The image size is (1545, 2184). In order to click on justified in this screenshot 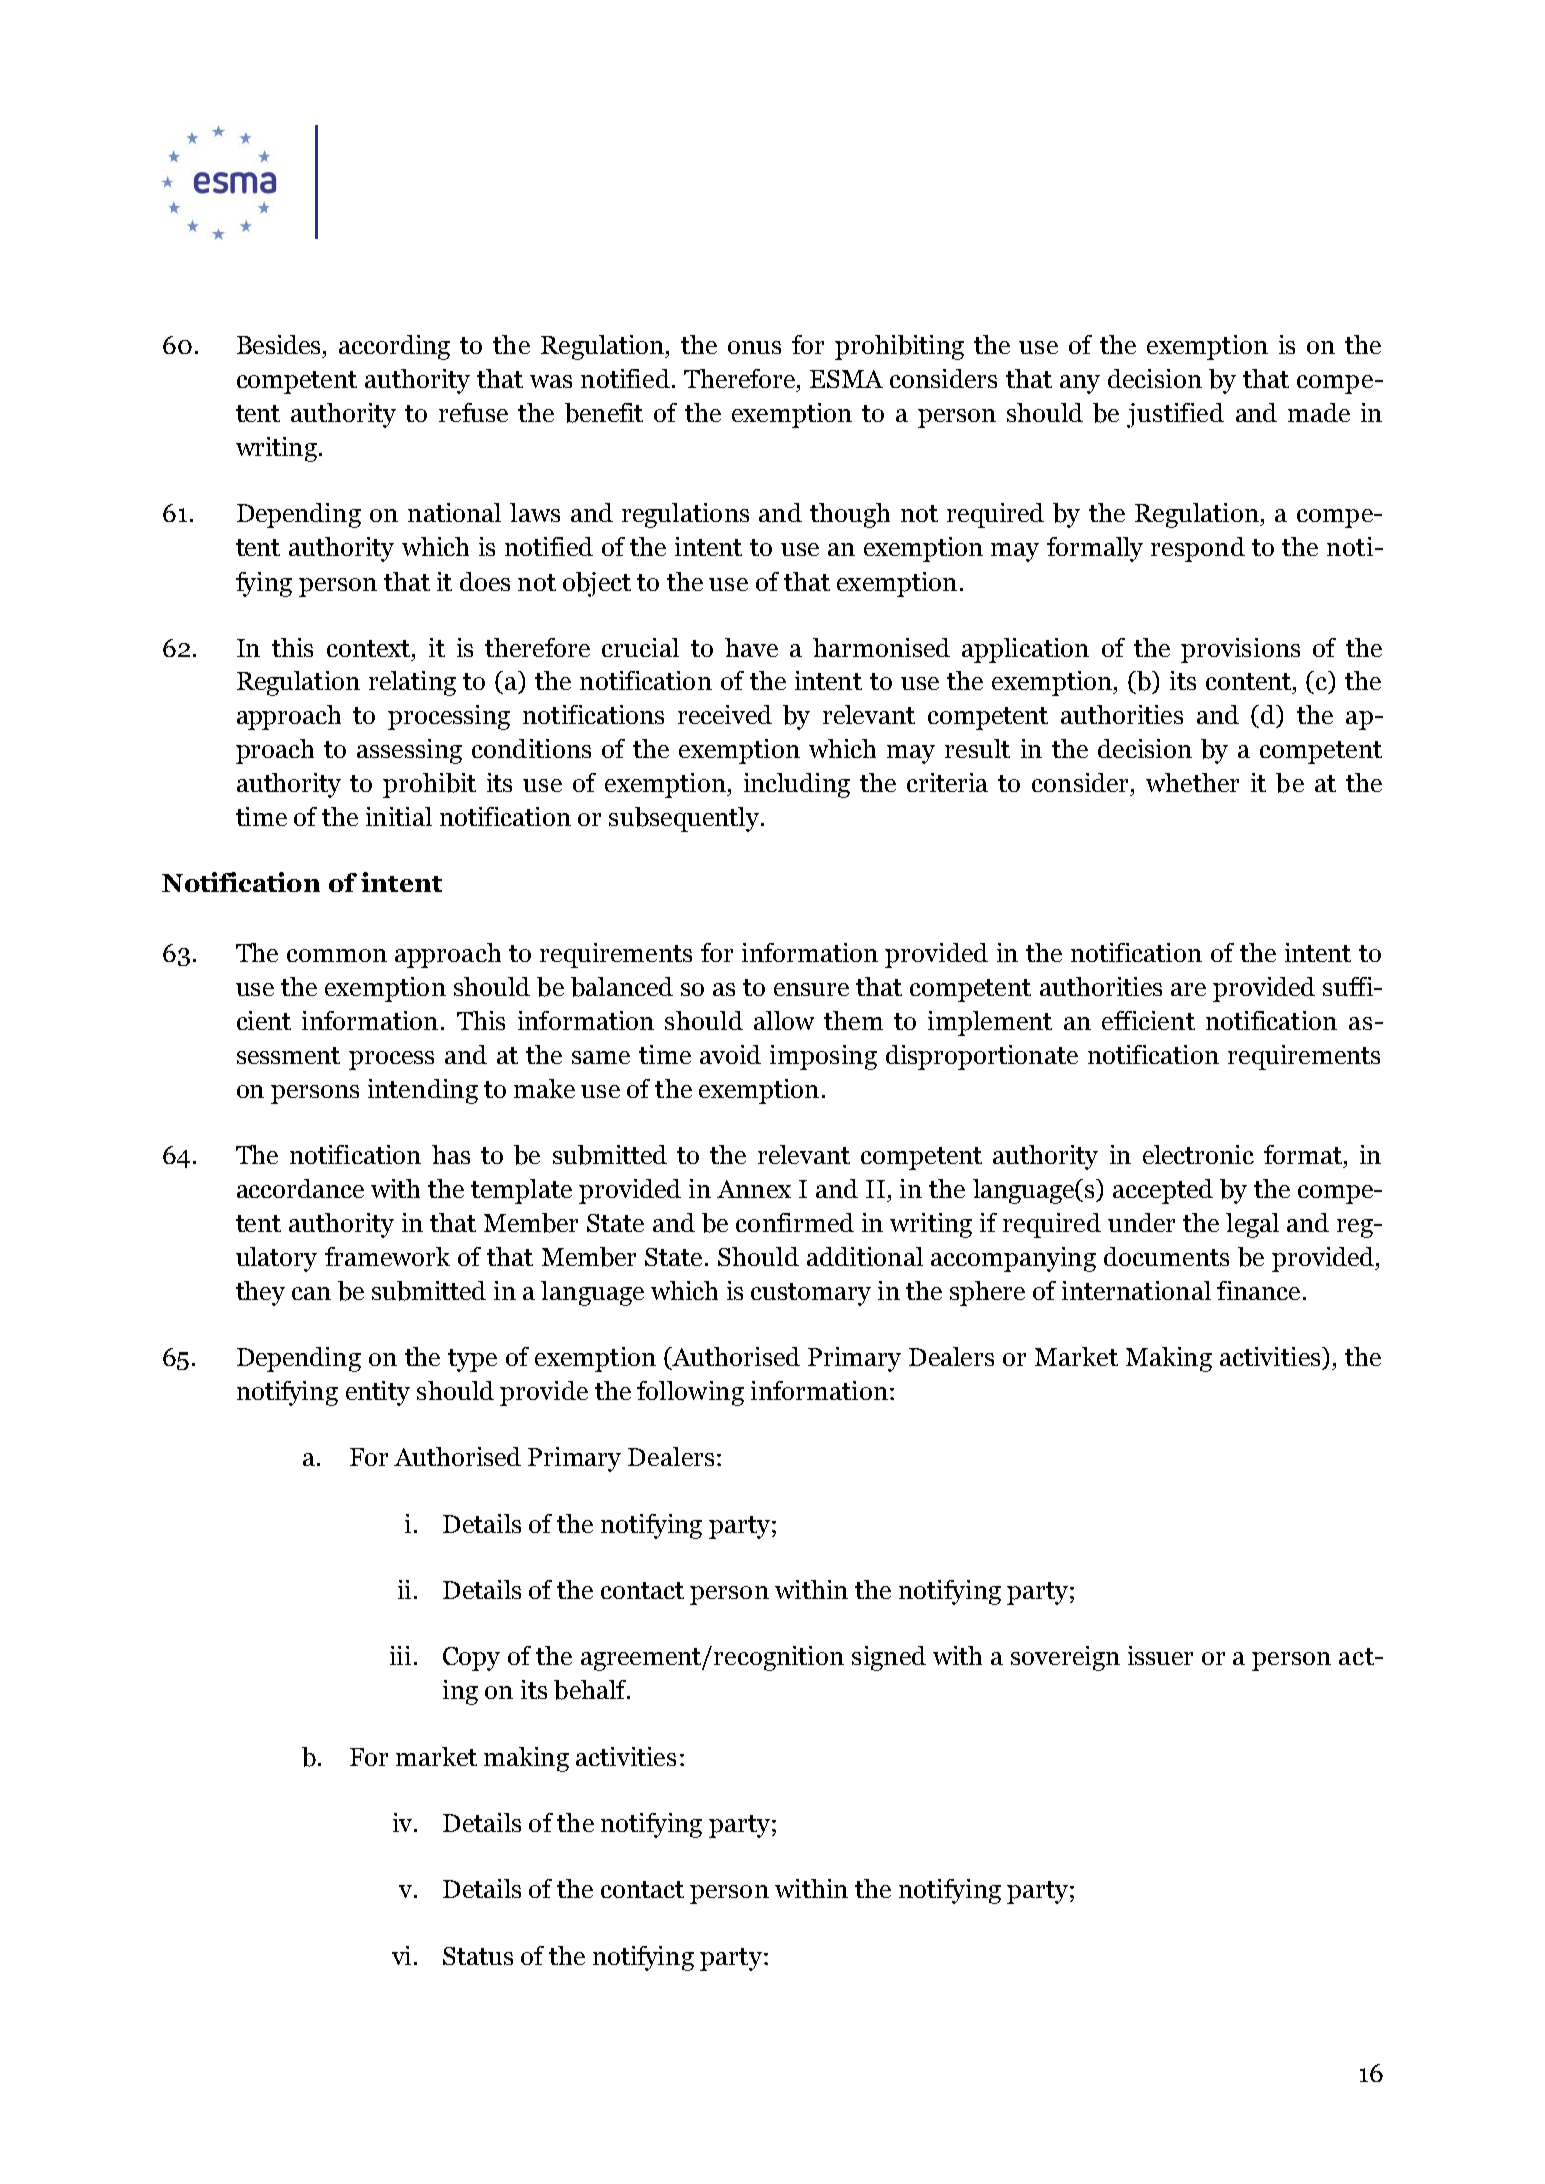, I will do `click(1175, 415)`.
